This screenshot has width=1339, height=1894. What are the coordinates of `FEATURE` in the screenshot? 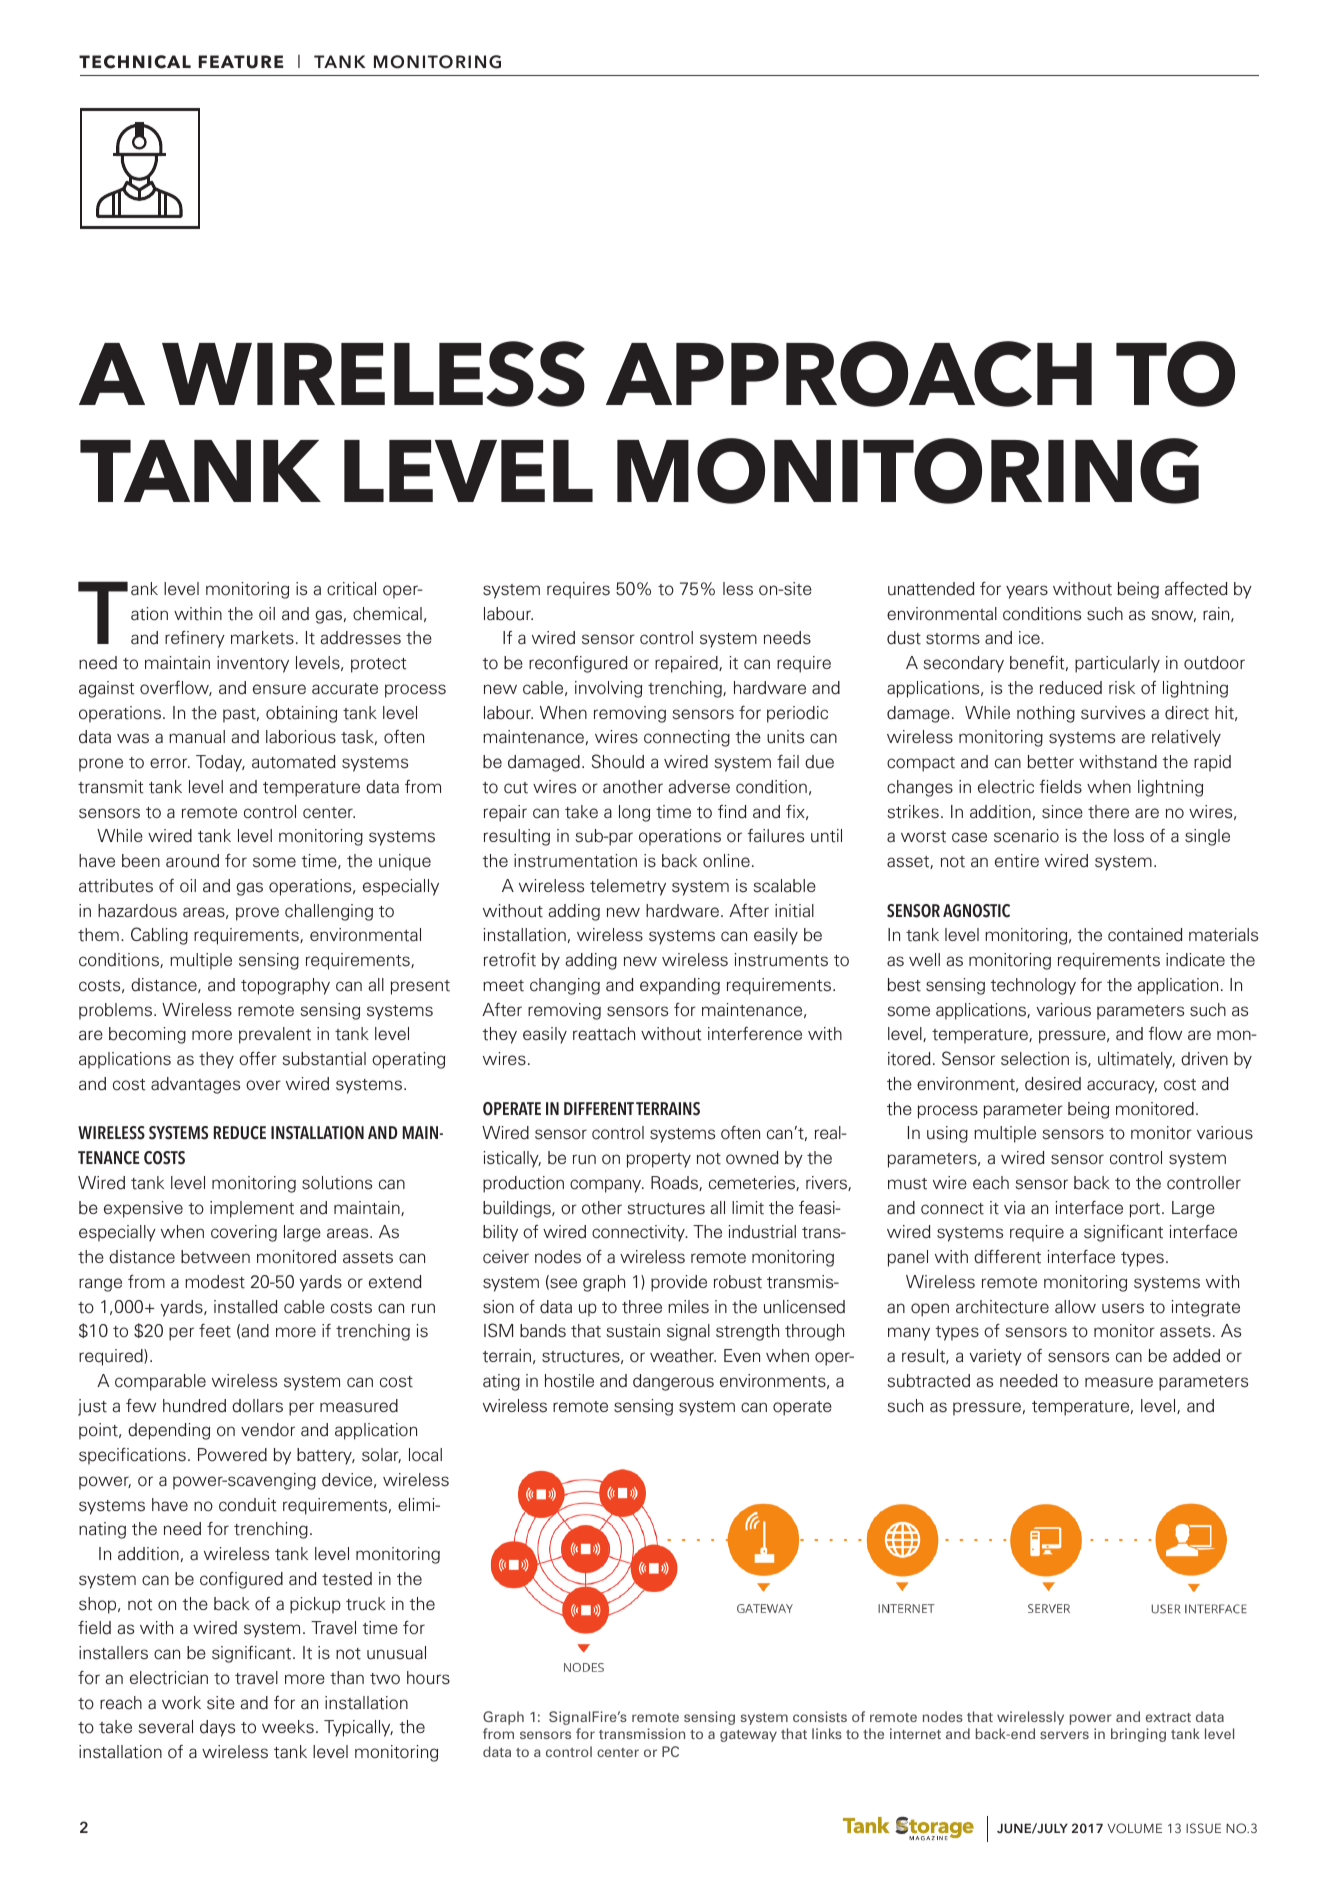 It's located at (240, 62).
